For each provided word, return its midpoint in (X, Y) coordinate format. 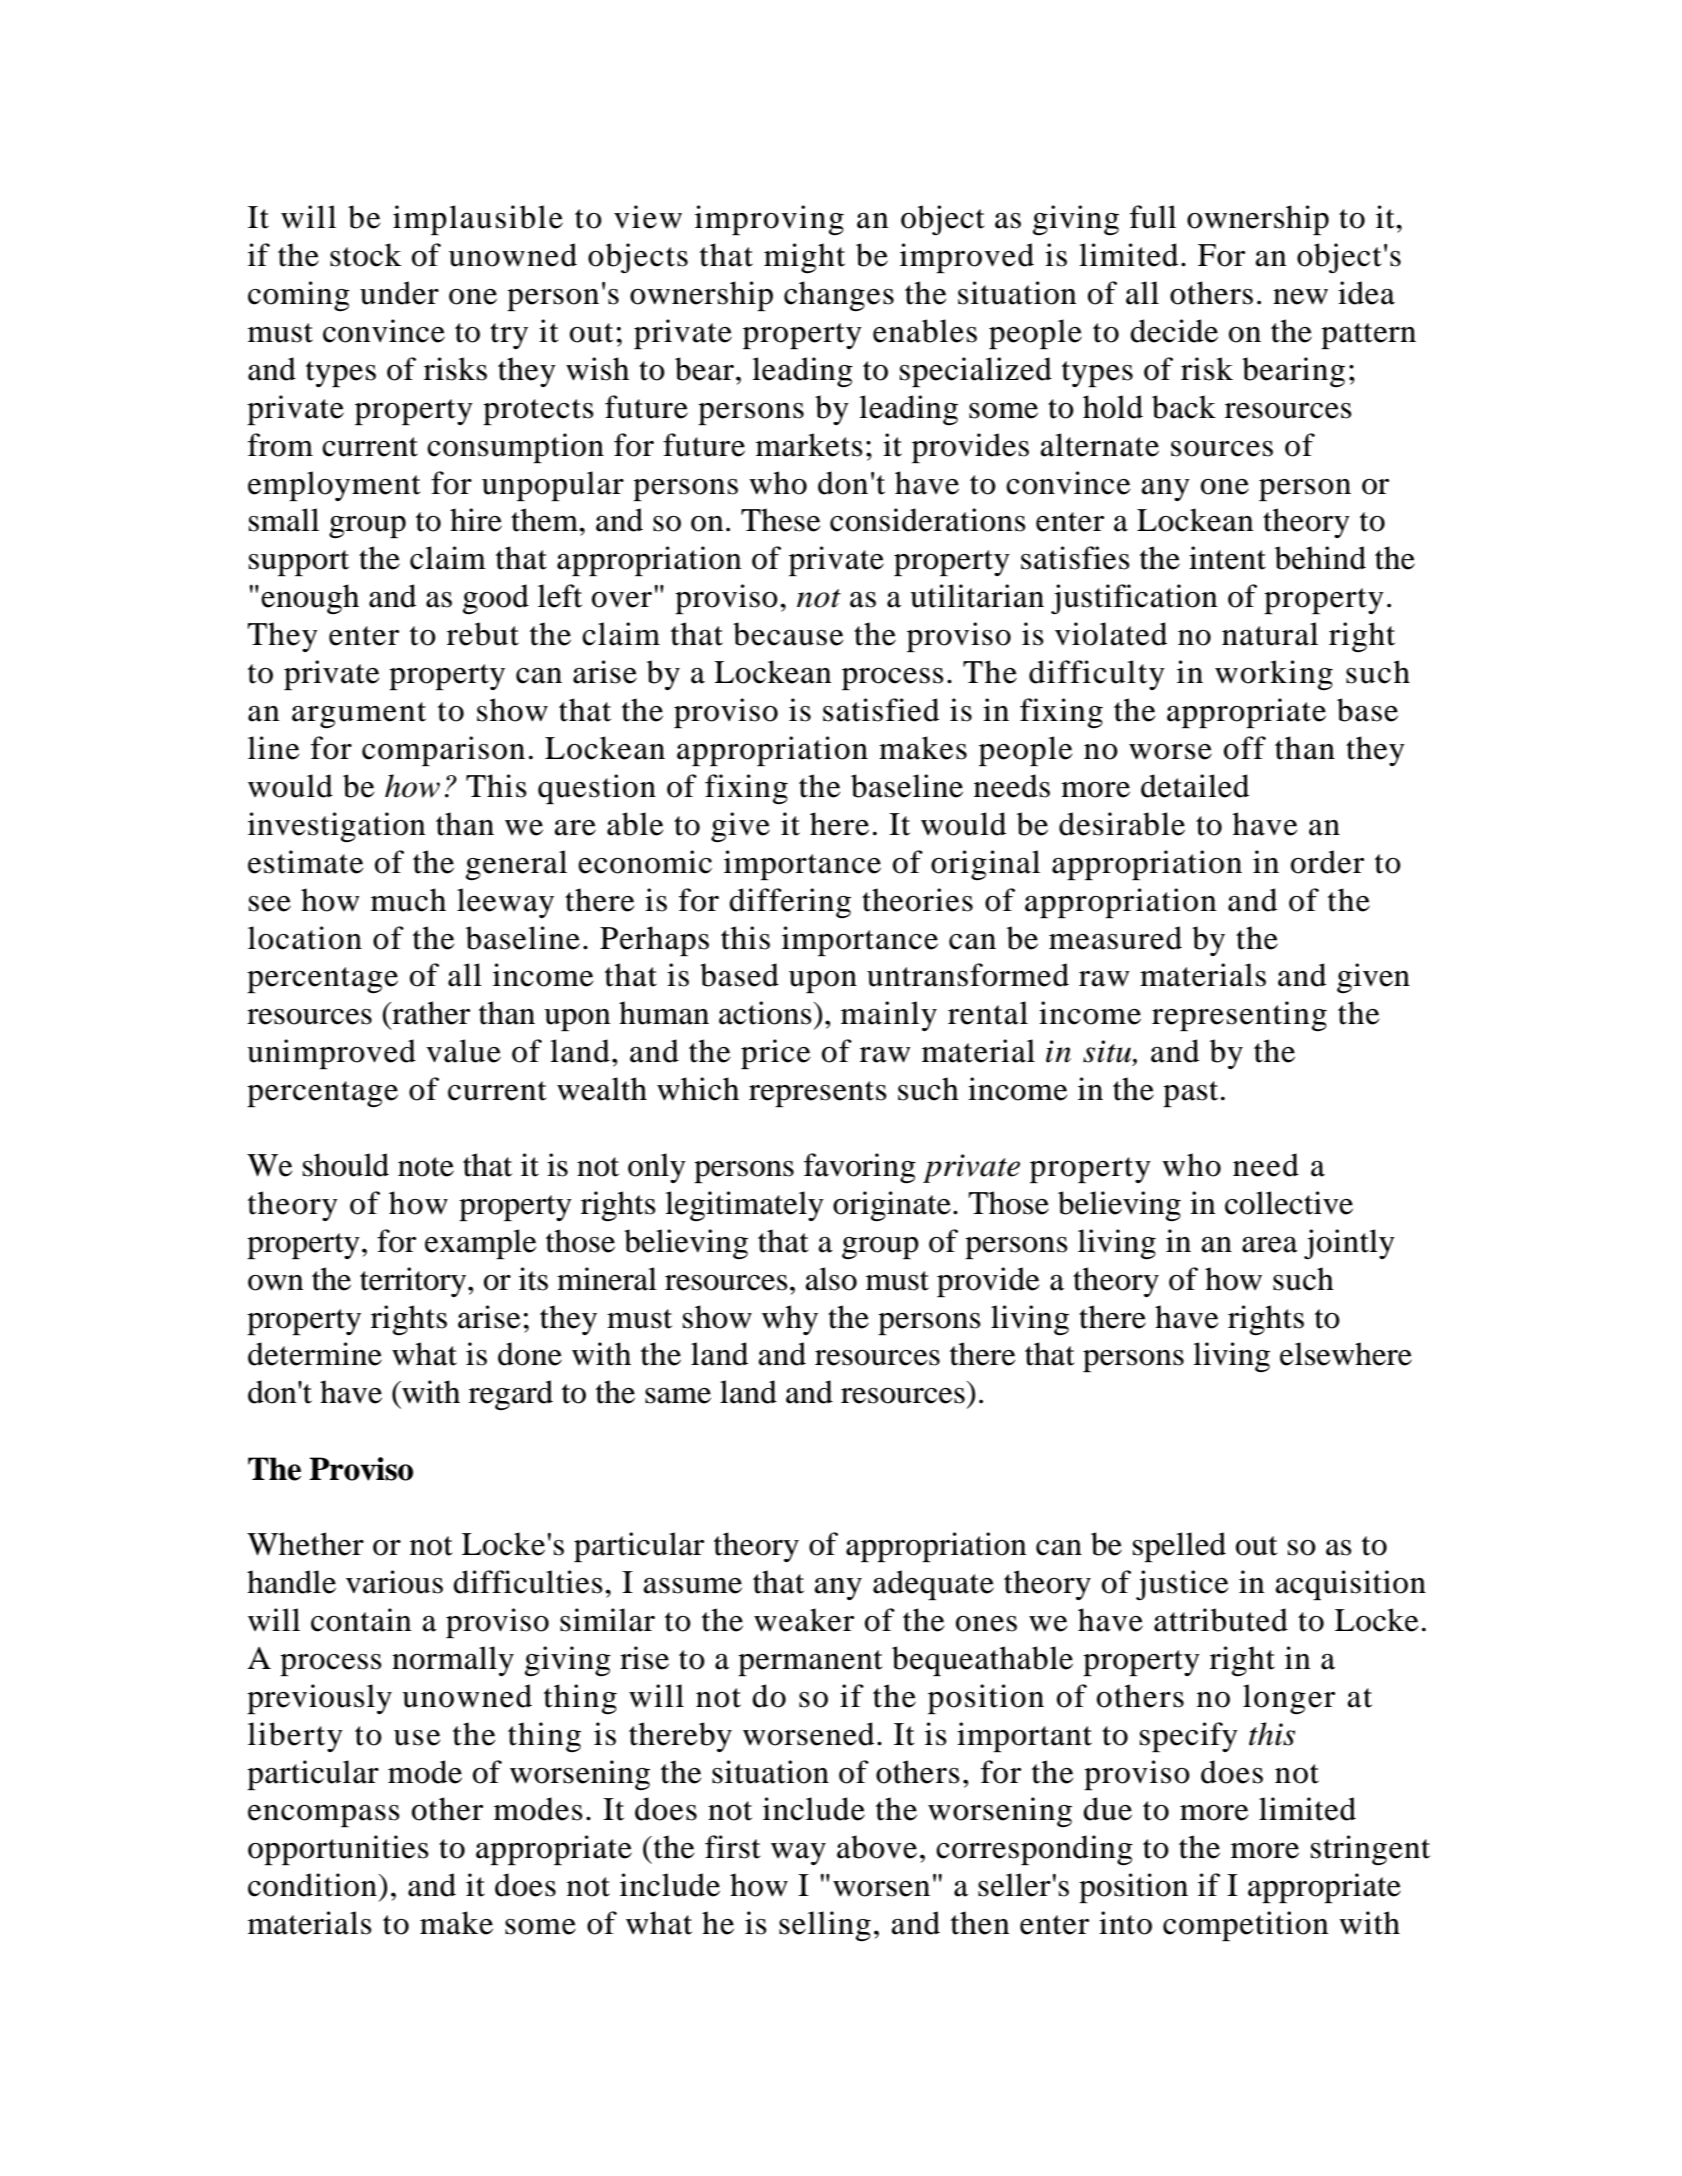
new (1300, 297)
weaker (804, 1620)
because (788, 634)
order (1327, 862)
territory (414, 1282)
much (408, 900)
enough (310, 599)
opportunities (338, 1850)
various (394, 1582)
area (1270, 1245)
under (399, 293)
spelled (1179, 1547)
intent (1227, 558)
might (804, 258)
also (831, 1279)
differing (790, 903)
